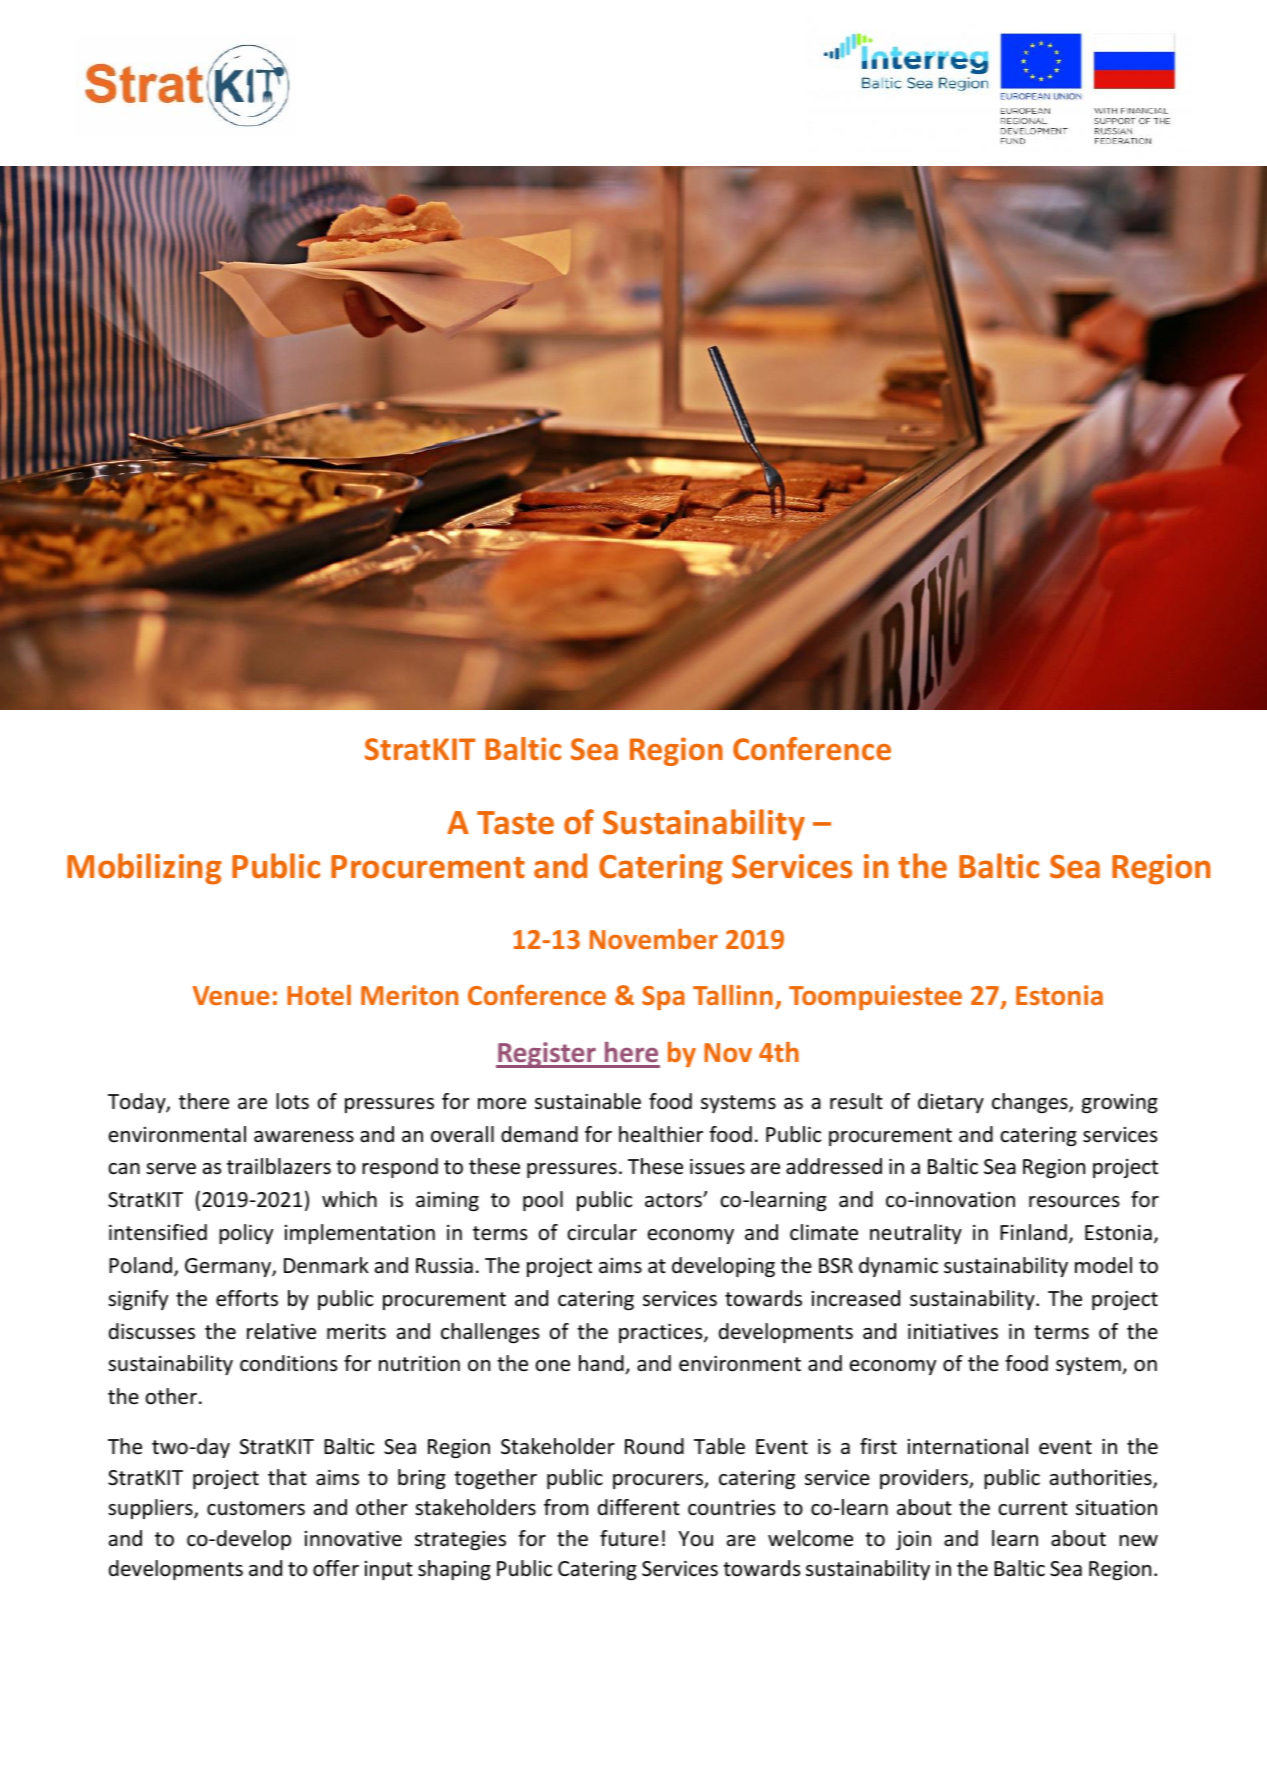  What do you see at coordinates (515, 823) in the image?
I see `Taste` at bounding box center [515, 823].
